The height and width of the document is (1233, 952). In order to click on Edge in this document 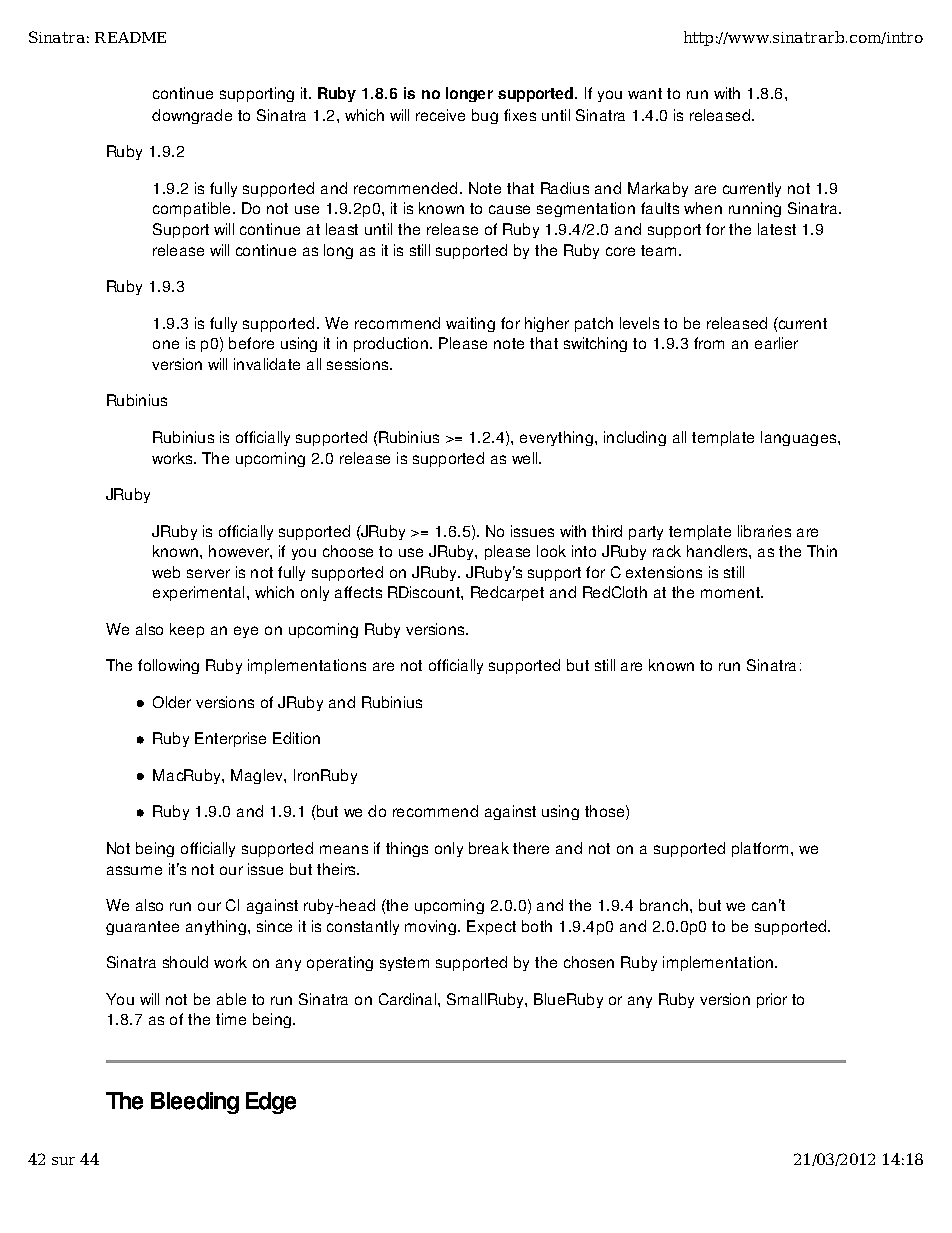, I will do `click(271, 1103)`.
